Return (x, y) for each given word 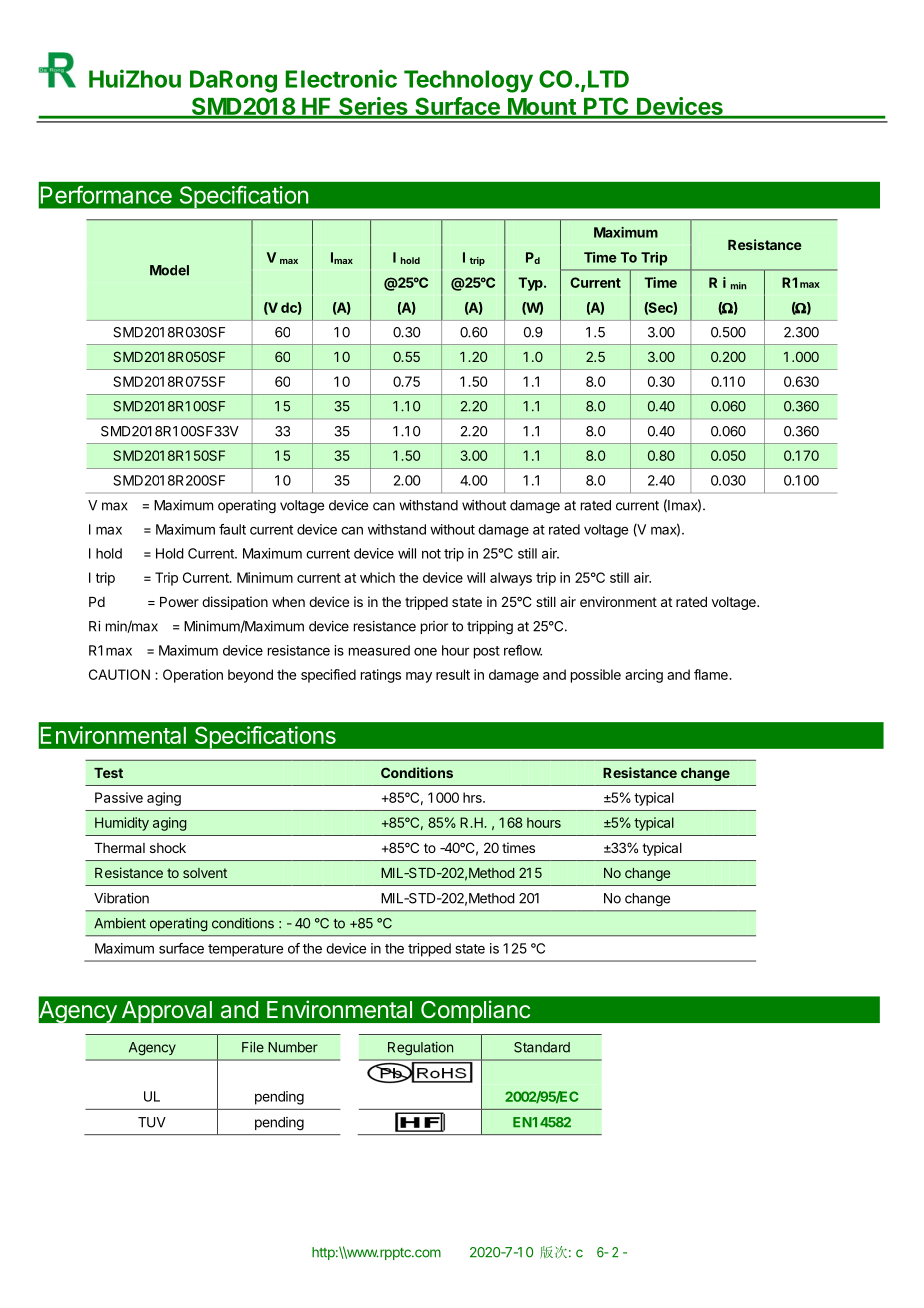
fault (232, 529)
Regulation (420, 1049)
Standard (542, 1047)
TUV (152, 1122)
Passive (119, 797)
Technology (468, 81)
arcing (644, 676)
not (431, 554)
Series (373, 107)
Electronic (341, 78)
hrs (473, 797)
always (511, 579)
